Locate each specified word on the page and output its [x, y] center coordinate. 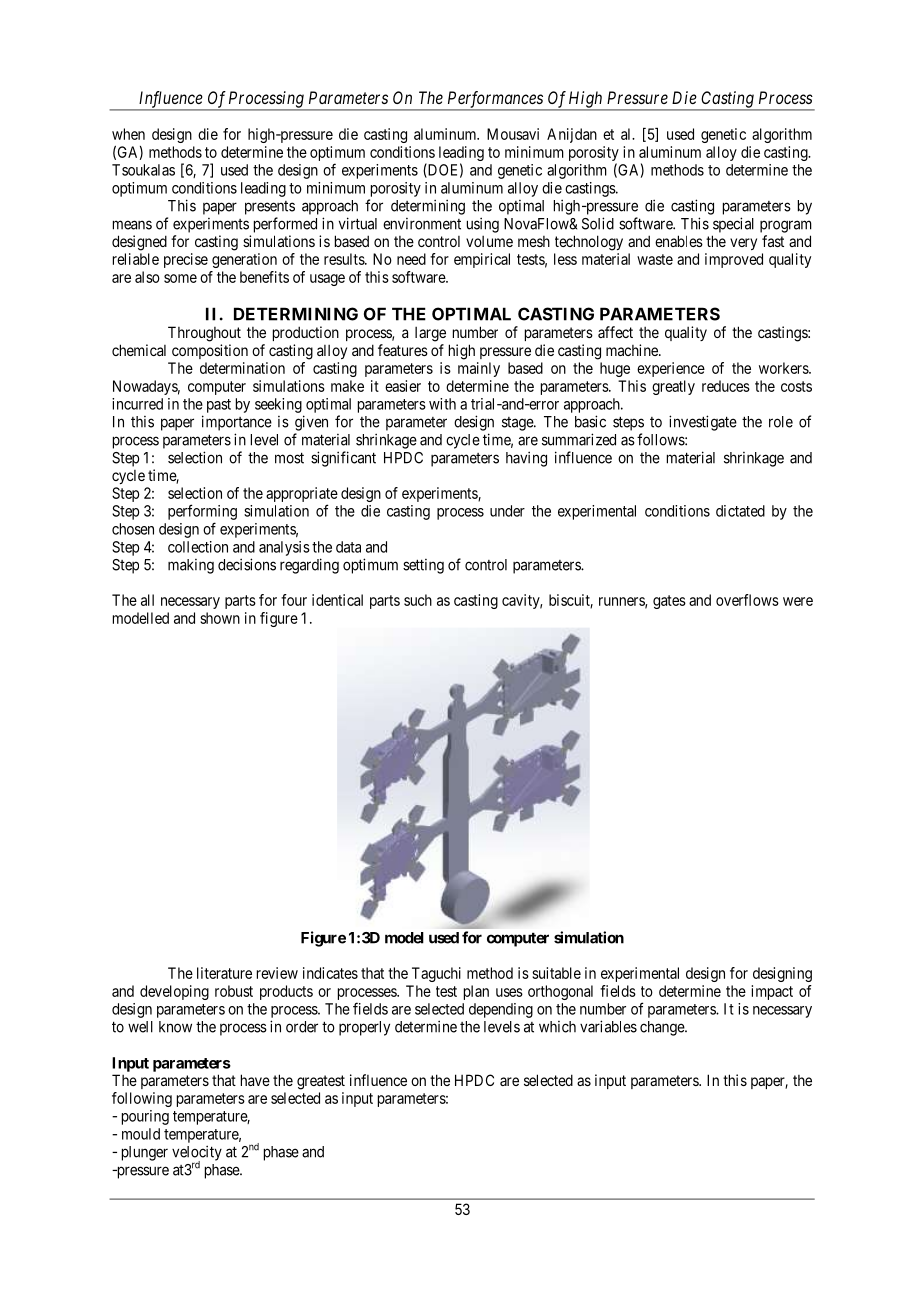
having [526, 459]
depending [501, 1010]
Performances [495, 100]
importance [237, 423]
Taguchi [436, 974]
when [128, 134]
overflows [747, 600]
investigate [703, 423]
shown [220, 618]
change [663, 1028]
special [733, 225]
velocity [197, 1154]
